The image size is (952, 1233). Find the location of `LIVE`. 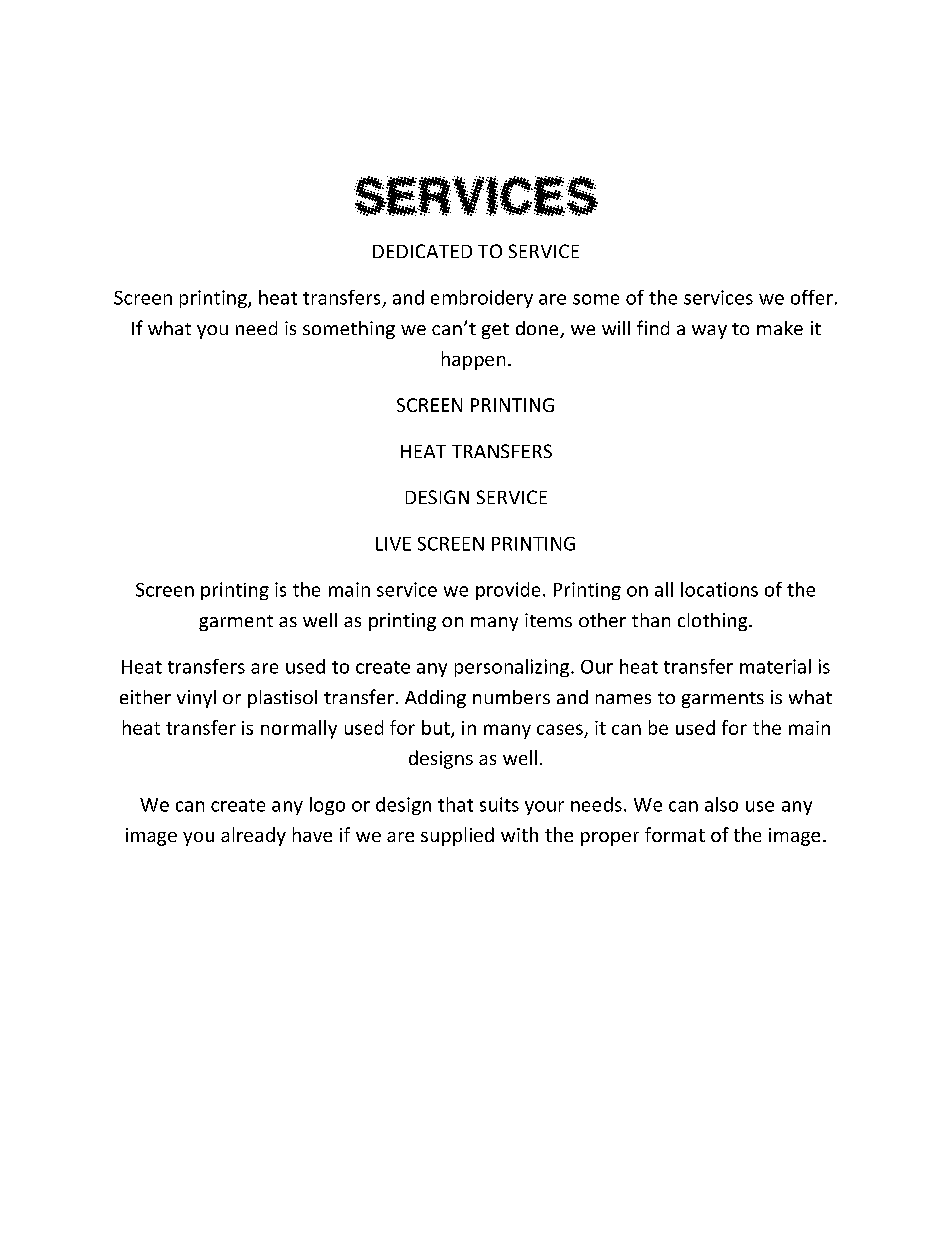

LIVE is located at coordinates (393, 544).
